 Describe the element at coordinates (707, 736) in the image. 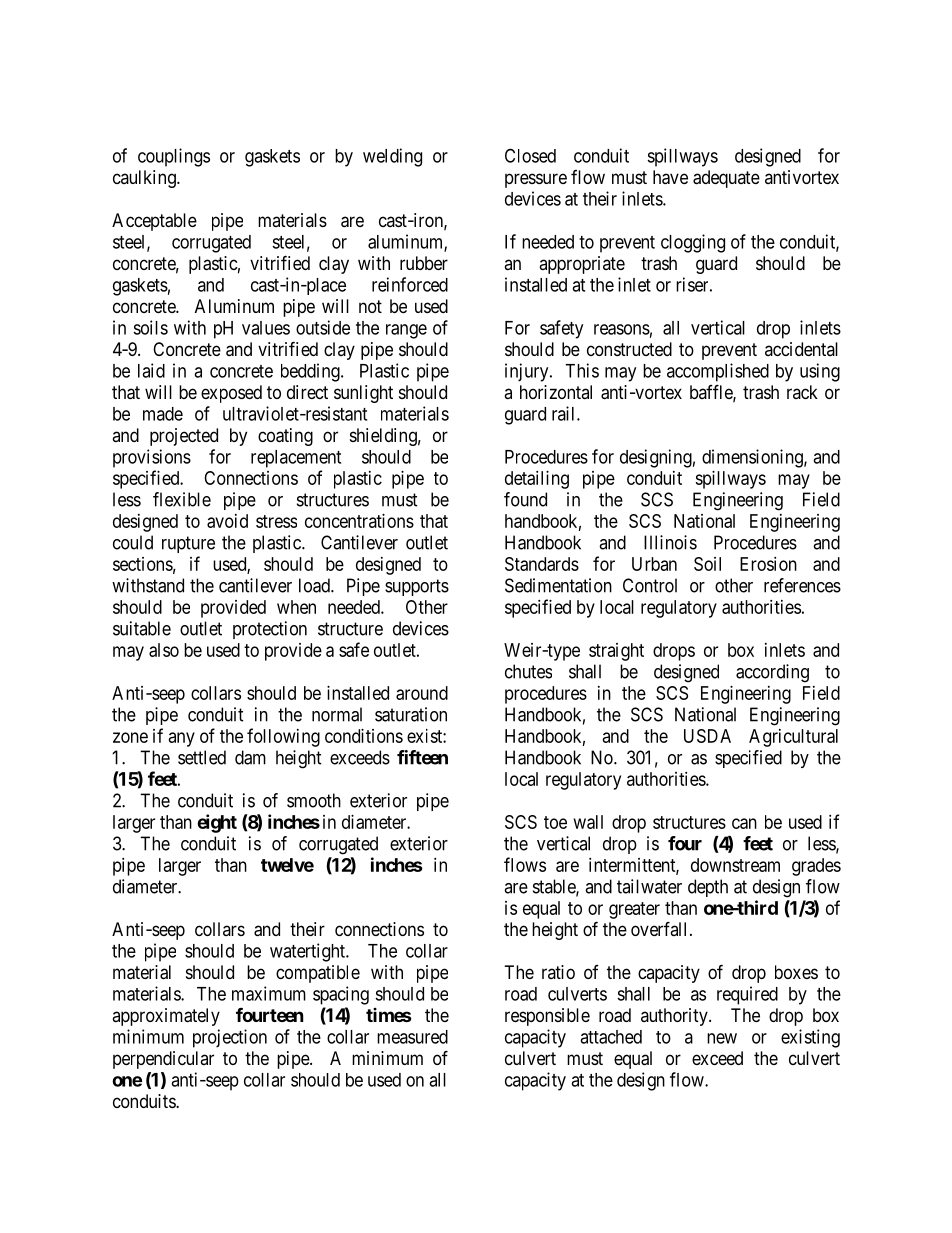

I see `USDA` at that location.
